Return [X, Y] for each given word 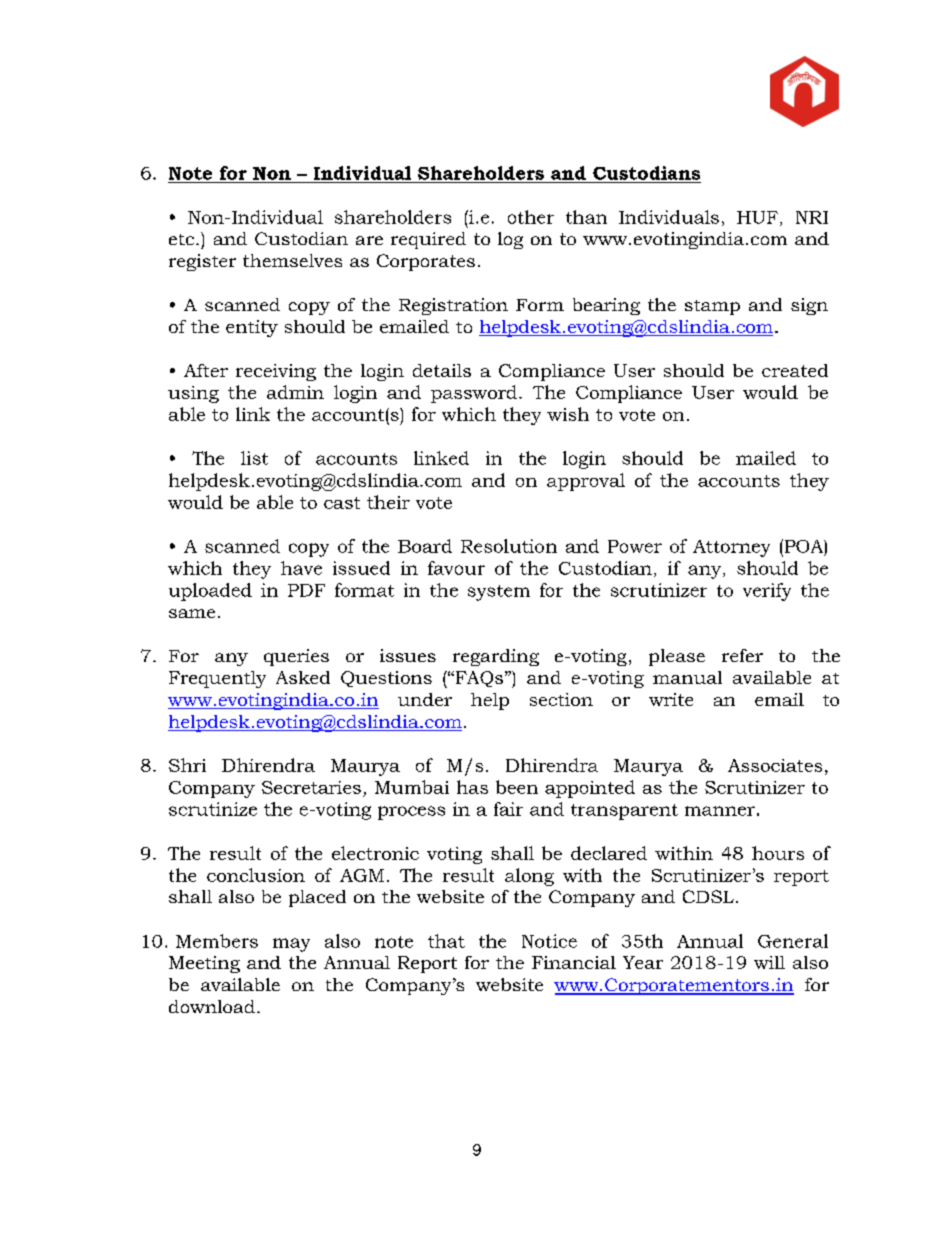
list [254, 458]
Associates [775, 765]
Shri [187, 765]
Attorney [731, 548]
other [531, 217]
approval [586, 482]
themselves [292, 260]
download [212, 1006]
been [517, 787]
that [446, 941]
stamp [712, 307]
